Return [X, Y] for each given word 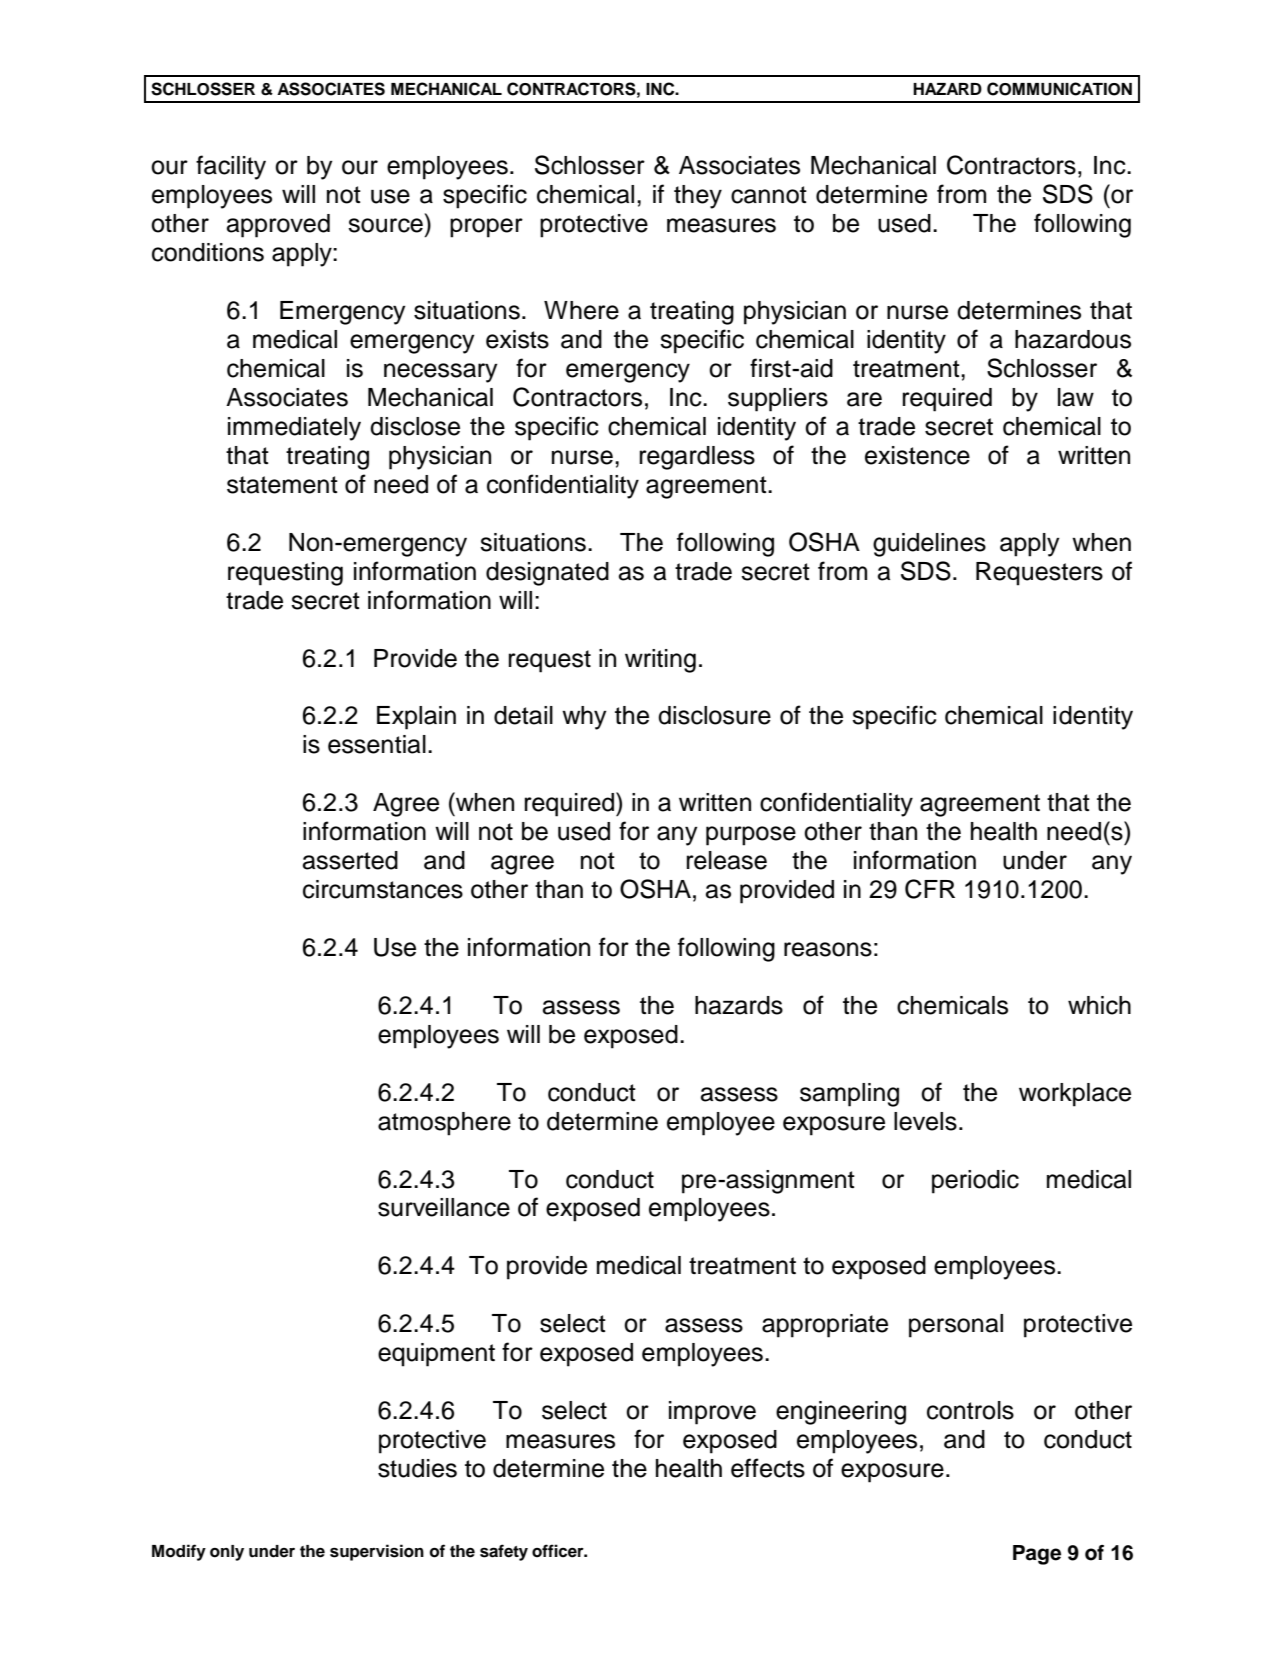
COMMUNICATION [1059, 89]
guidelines [929, 545]
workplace [1075, 1095]
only [227, 1553]
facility [231, 167]
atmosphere [444, 1124]
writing [660, 661]
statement [282, 485]
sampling [849, 1095]
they [698, 197]
